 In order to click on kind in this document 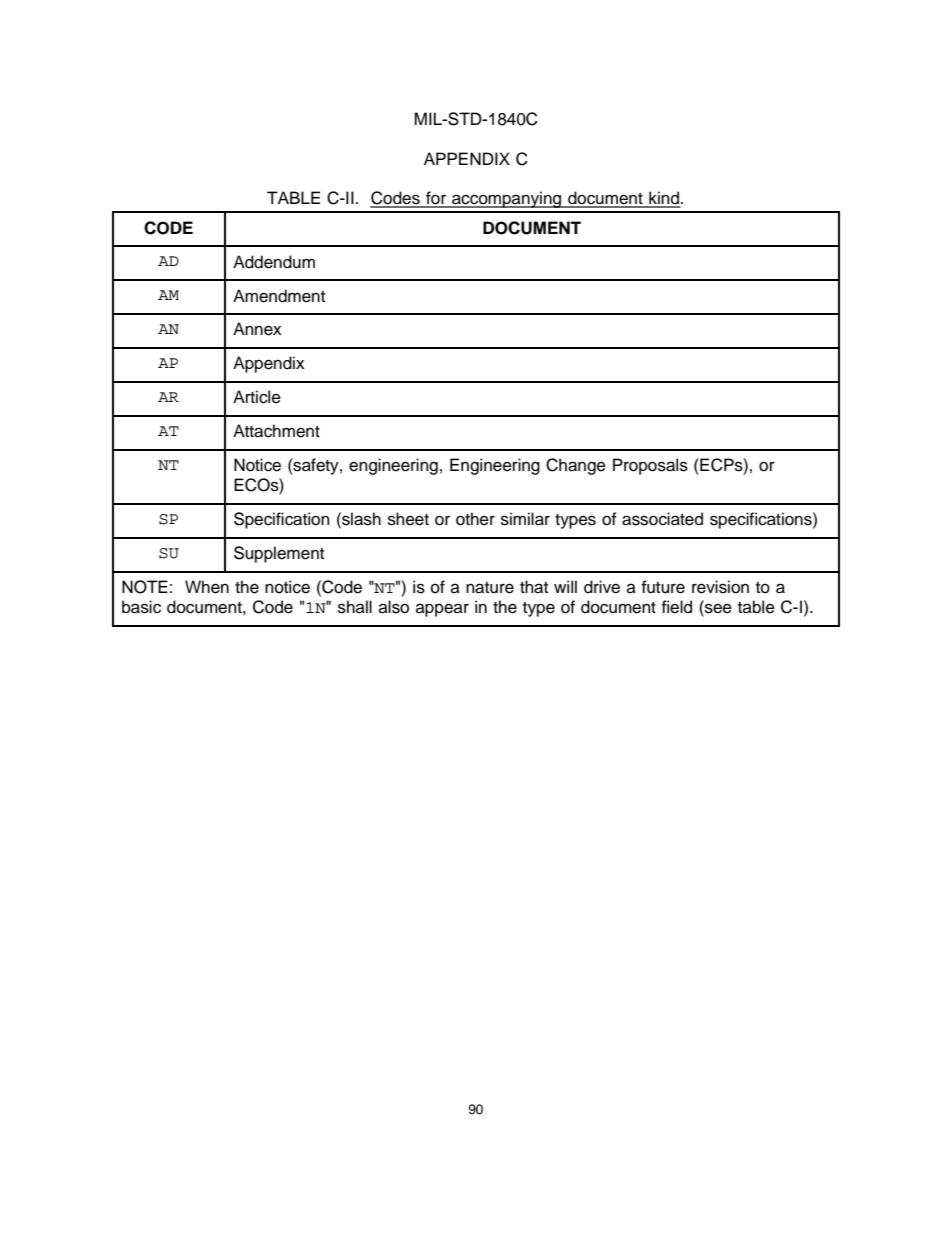, I will do `click(664, 199)`.
